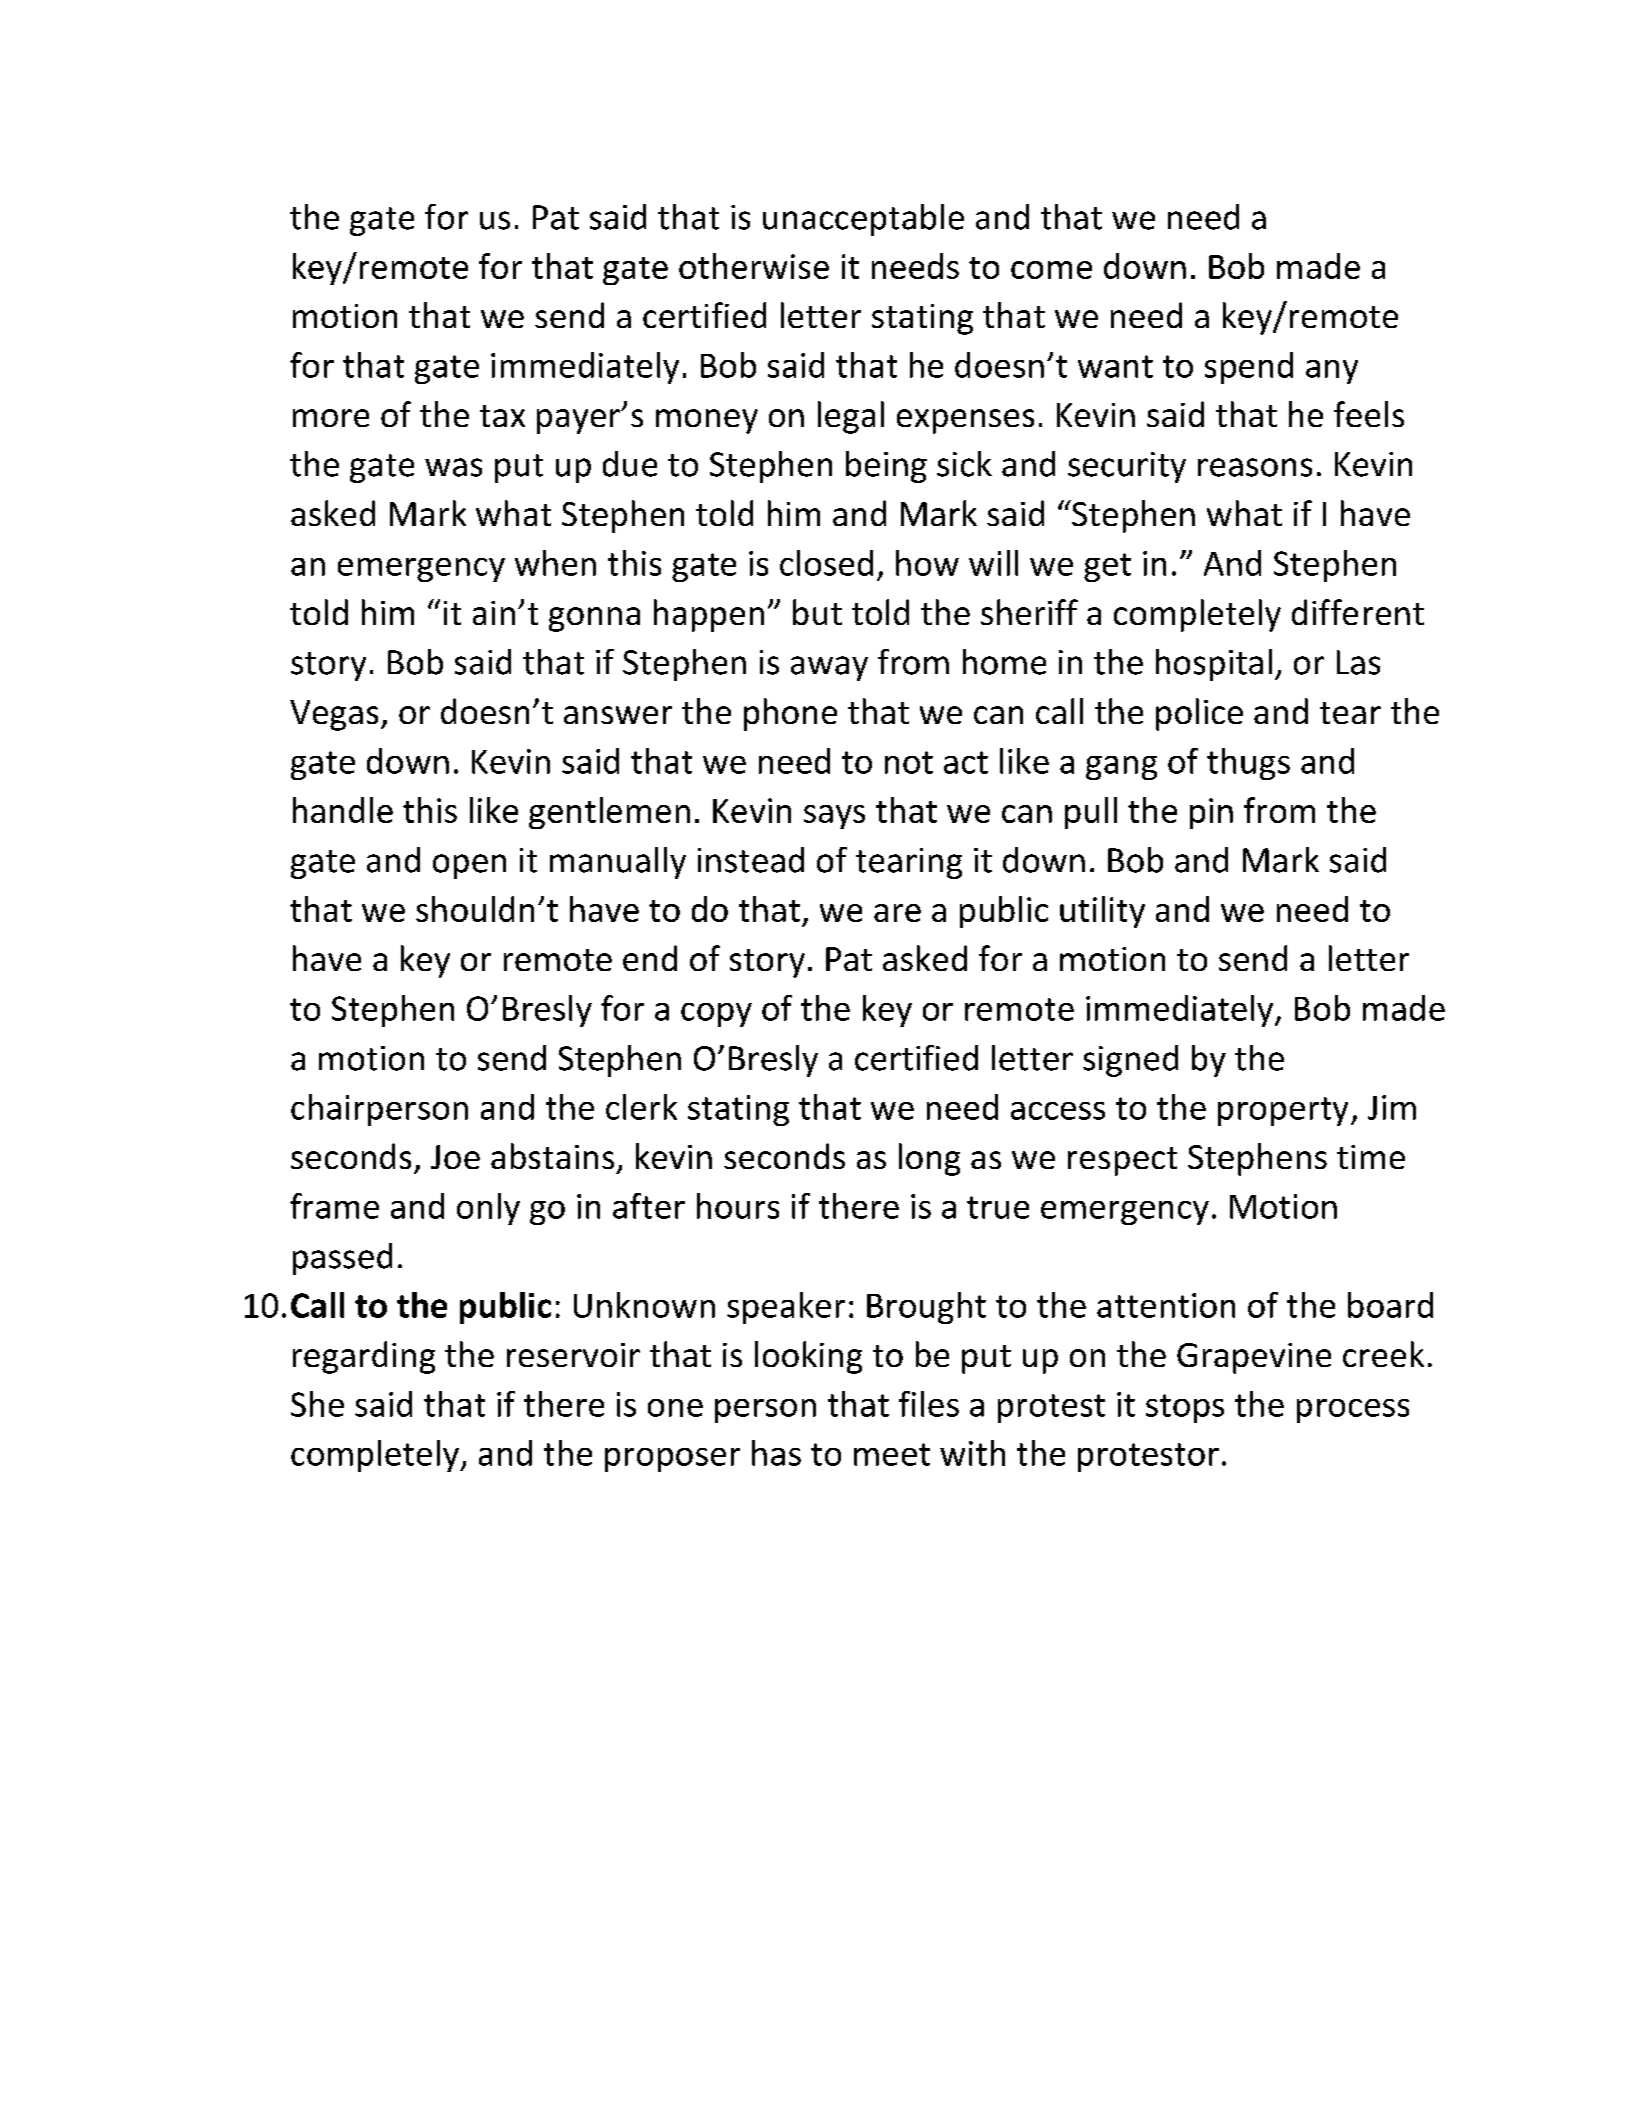 The height and width of the image is (2124, 1641). I want to click on regarding, so click(364, 1357).
